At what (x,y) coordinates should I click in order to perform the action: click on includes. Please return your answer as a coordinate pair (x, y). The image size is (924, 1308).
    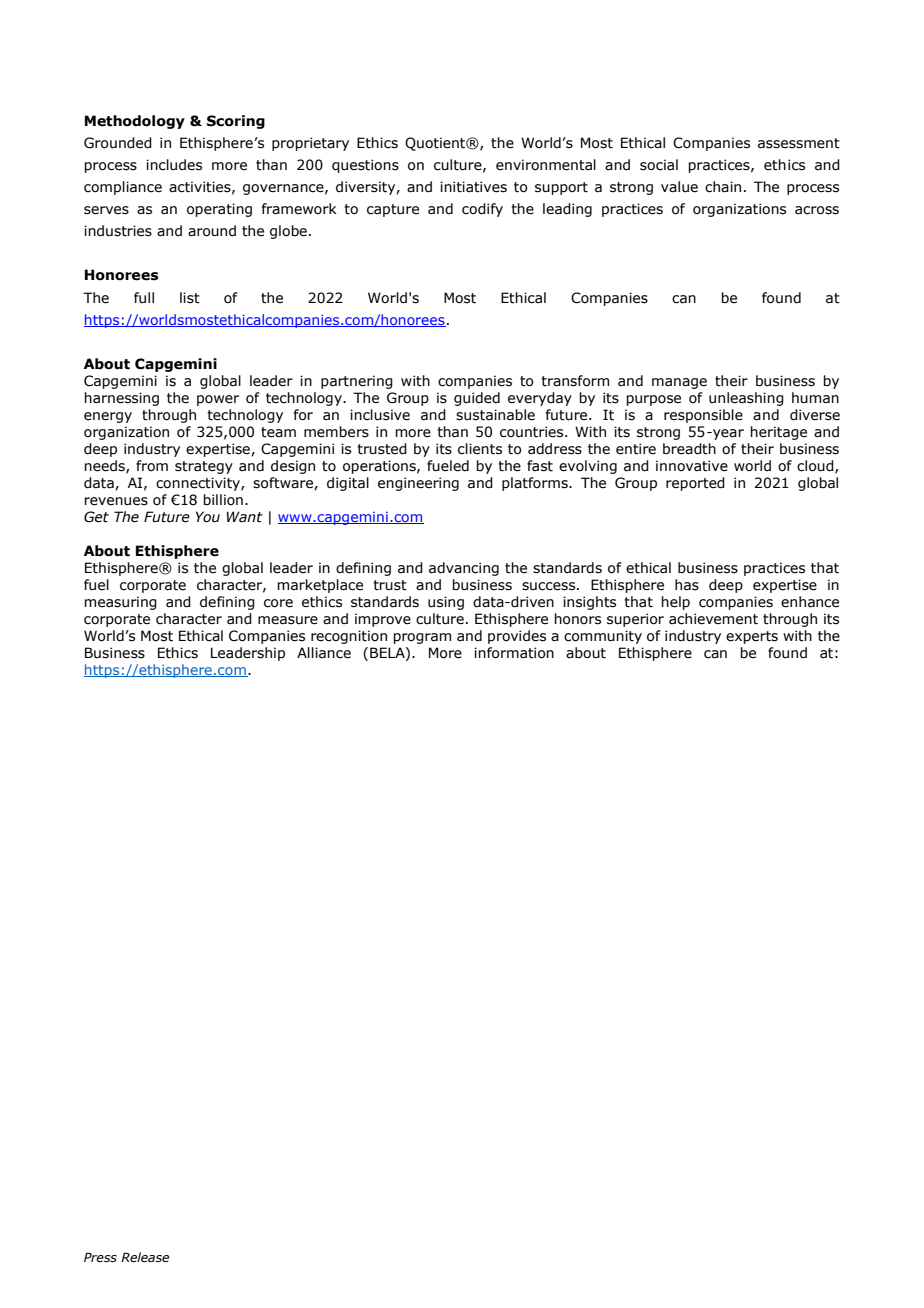
    Looking at the image, I should click on (174, 165).
